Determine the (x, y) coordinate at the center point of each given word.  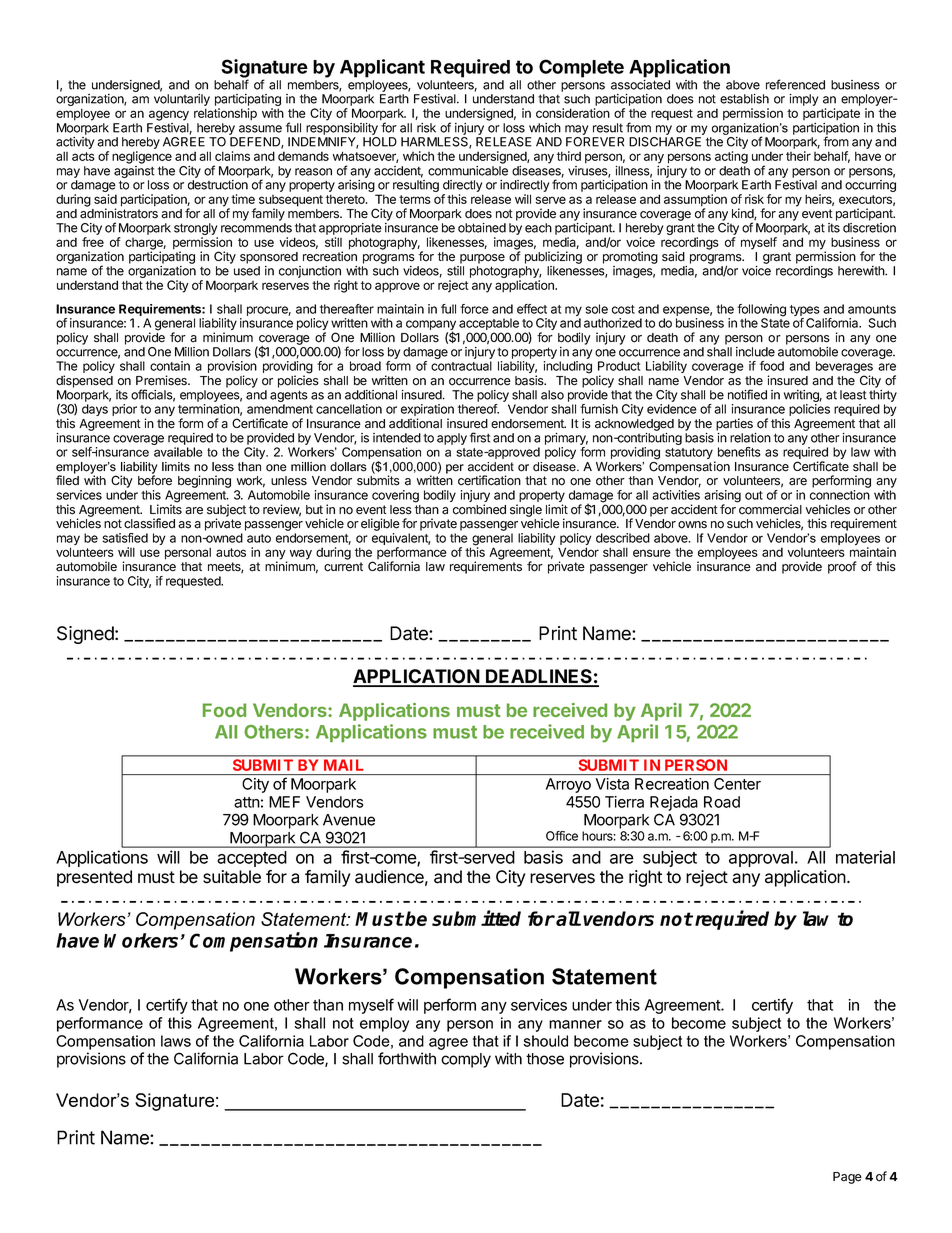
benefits (739, 452)
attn (247, 802)
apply (452, 439)
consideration (573, 113)
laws (176, 1041)
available (178, 452)
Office (562, 836)
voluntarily (182, 101)
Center (737, 784)
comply (466, 1060)
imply (804, 100)
